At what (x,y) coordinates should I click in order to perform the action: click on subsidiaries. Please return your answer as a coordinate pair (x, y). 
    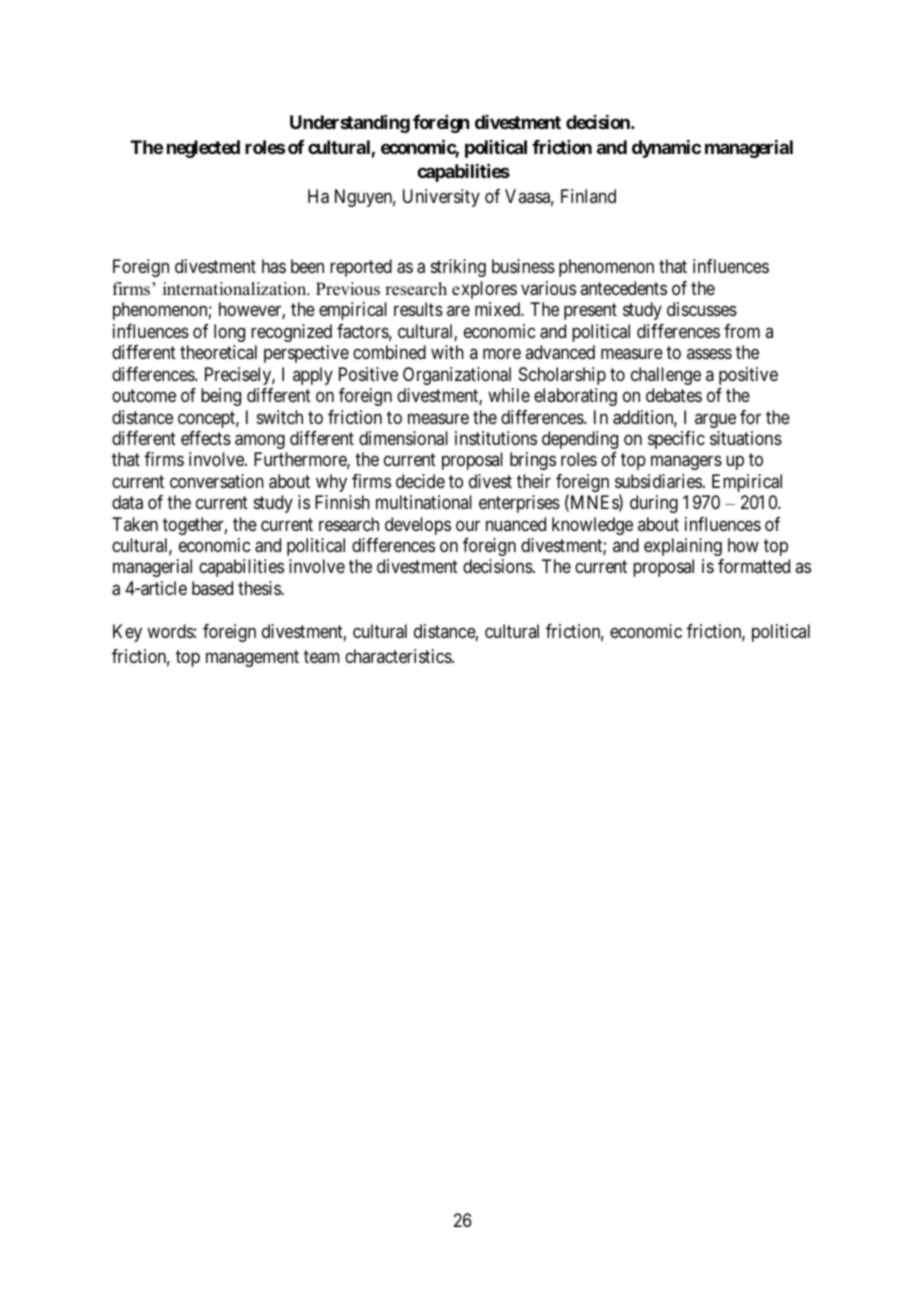
    Looking at the image, I should click on (658, 481).
